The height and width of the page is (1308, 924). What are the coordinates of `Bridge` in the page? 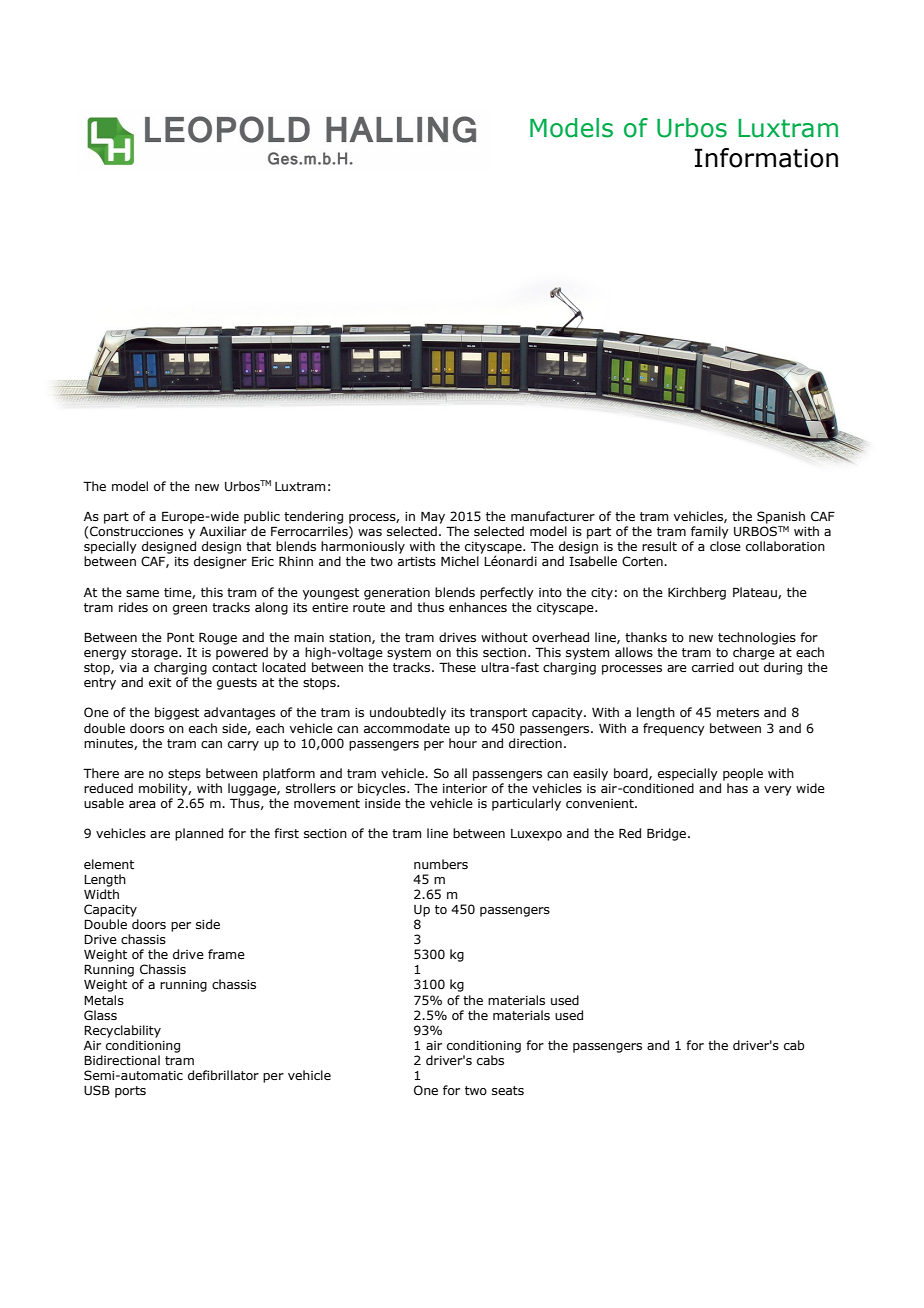 It's located at (668, 834).
